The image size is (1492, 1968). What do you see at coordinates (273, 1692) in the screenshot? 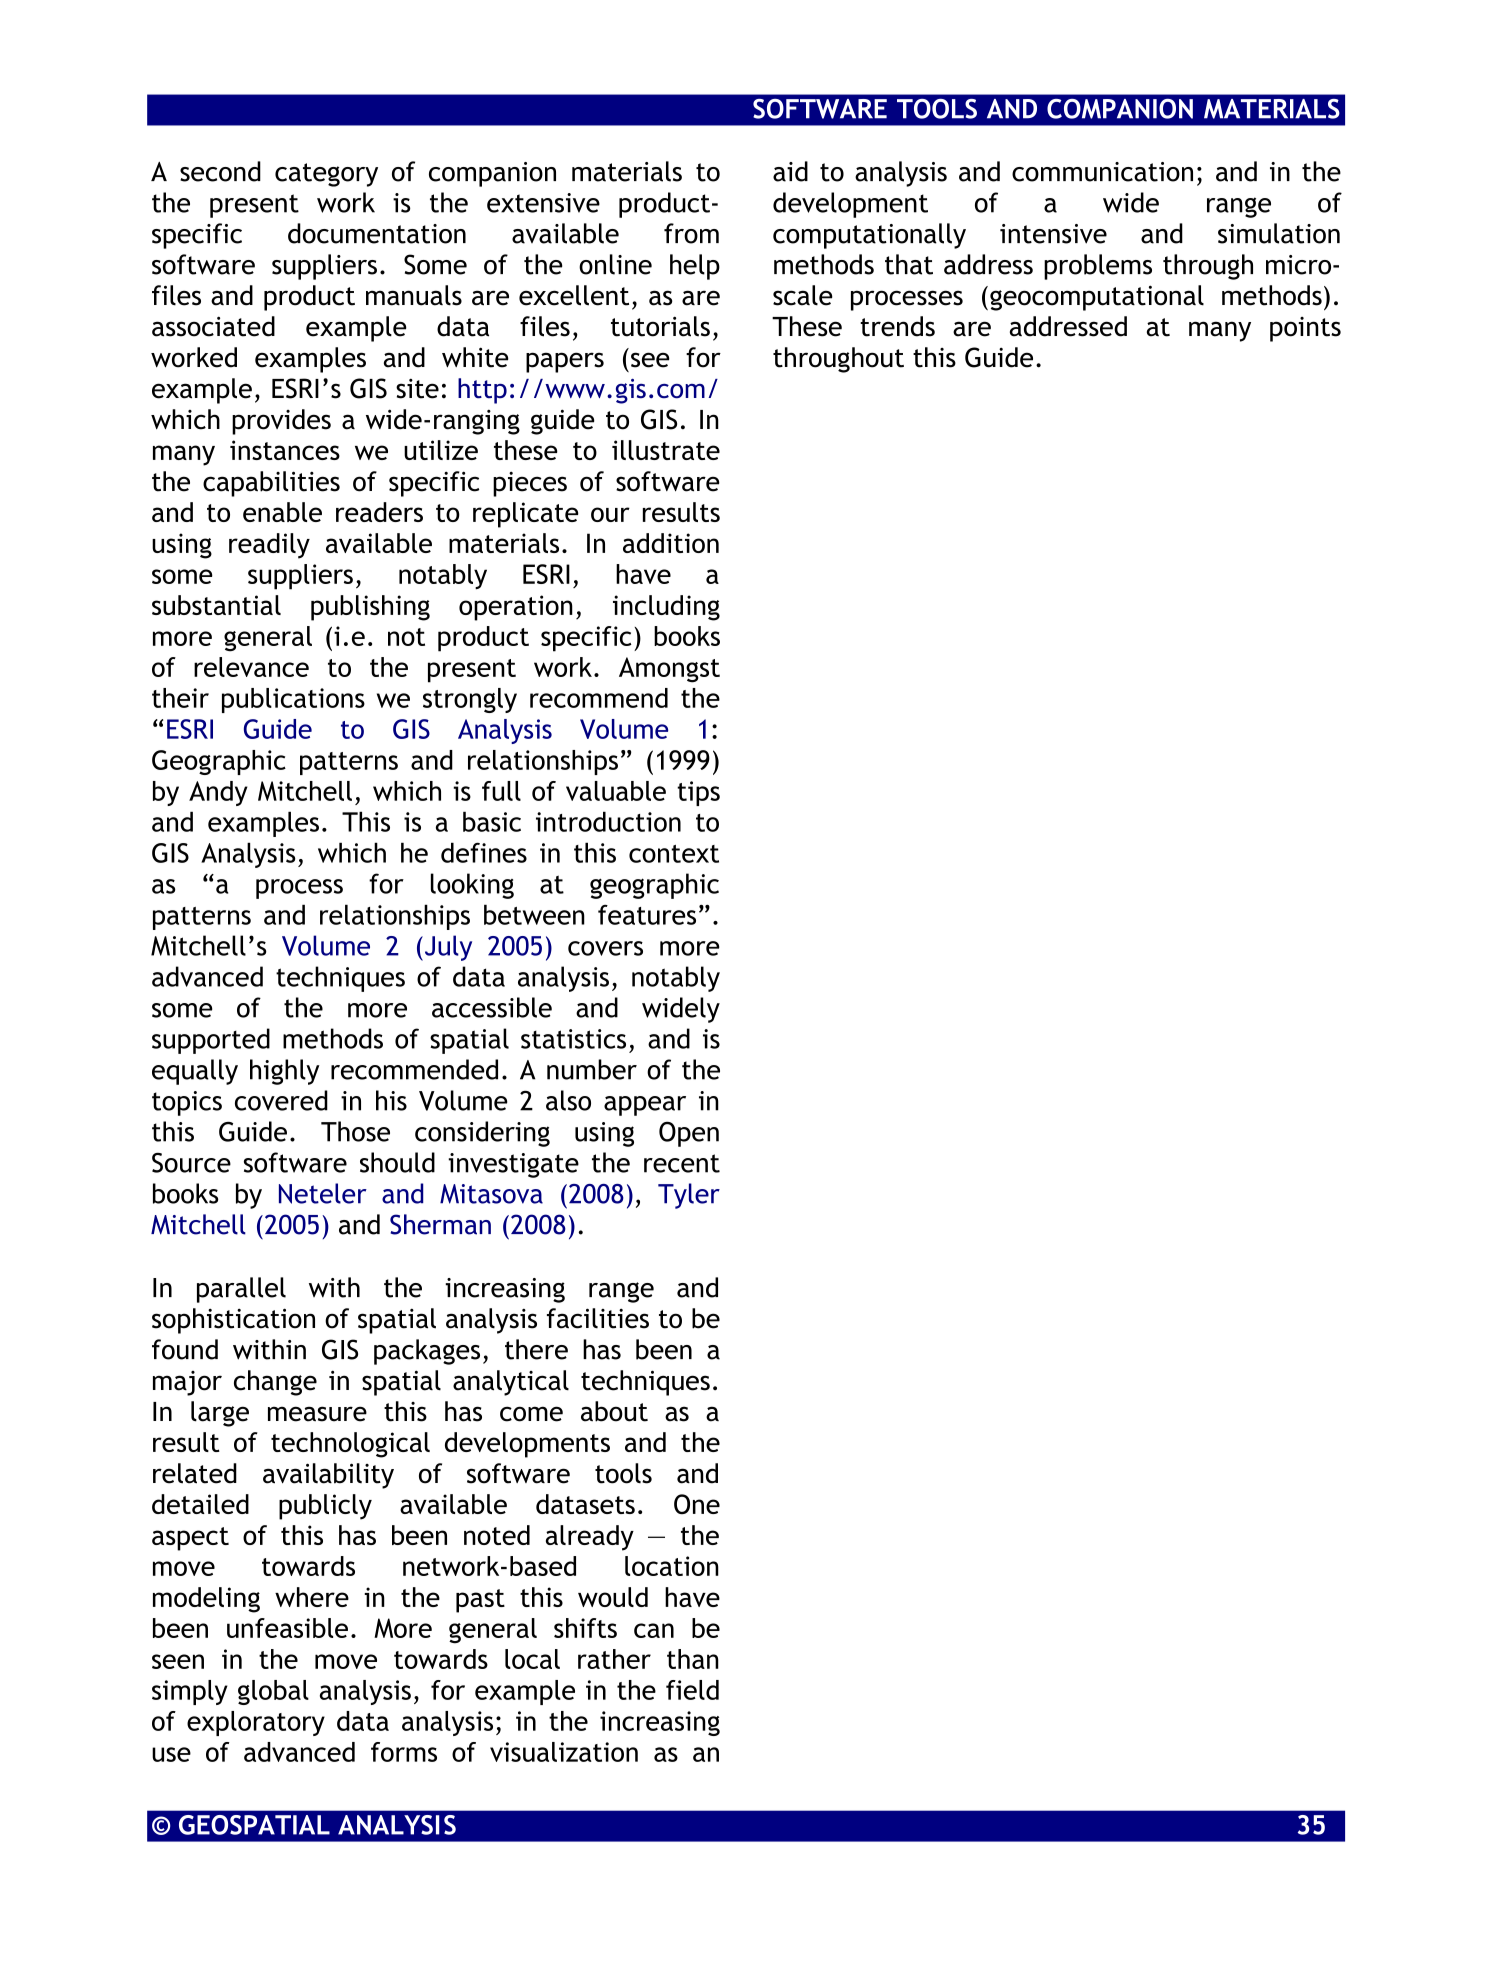
I see `global` at bounding box center [273, 1692].
